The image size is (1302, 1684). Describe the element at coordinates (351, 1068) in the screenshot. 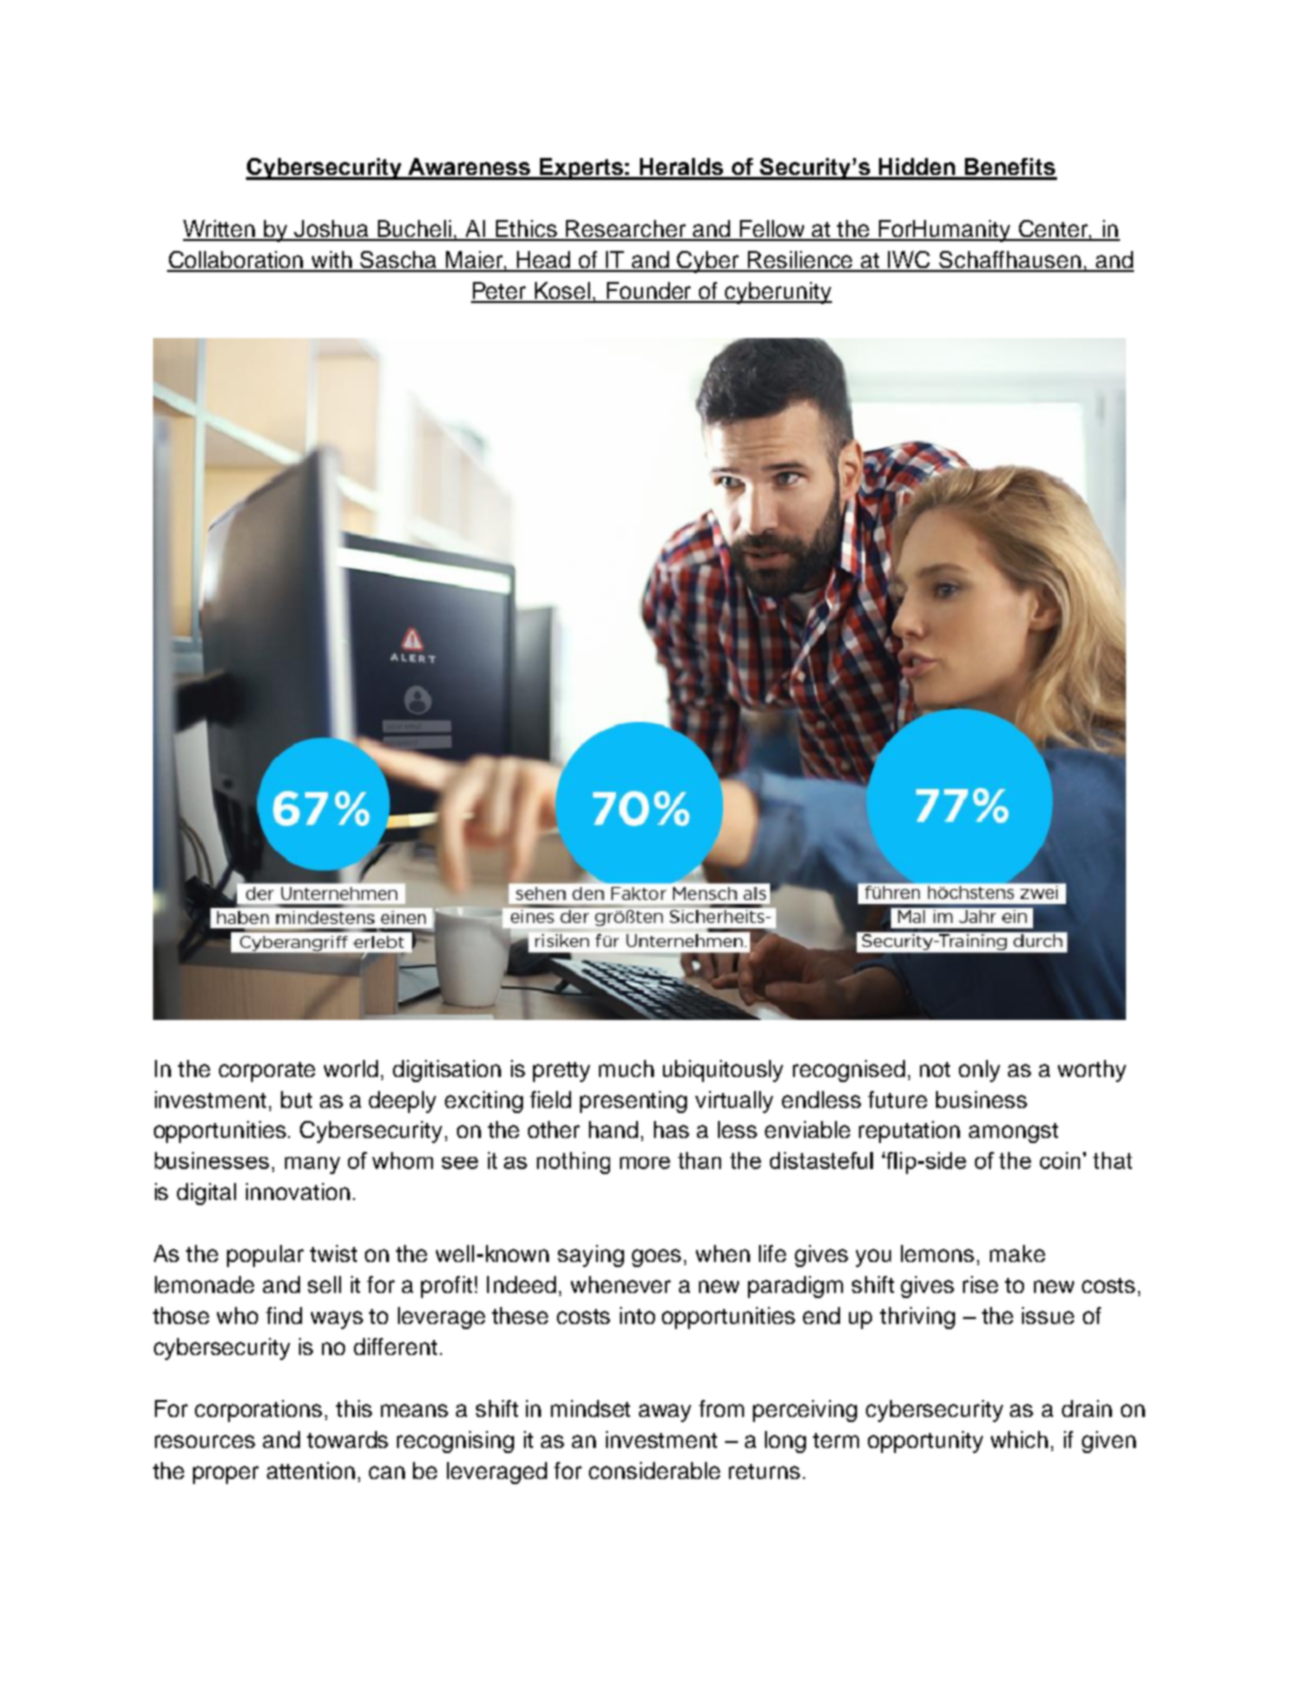

I see `world` at that location.
